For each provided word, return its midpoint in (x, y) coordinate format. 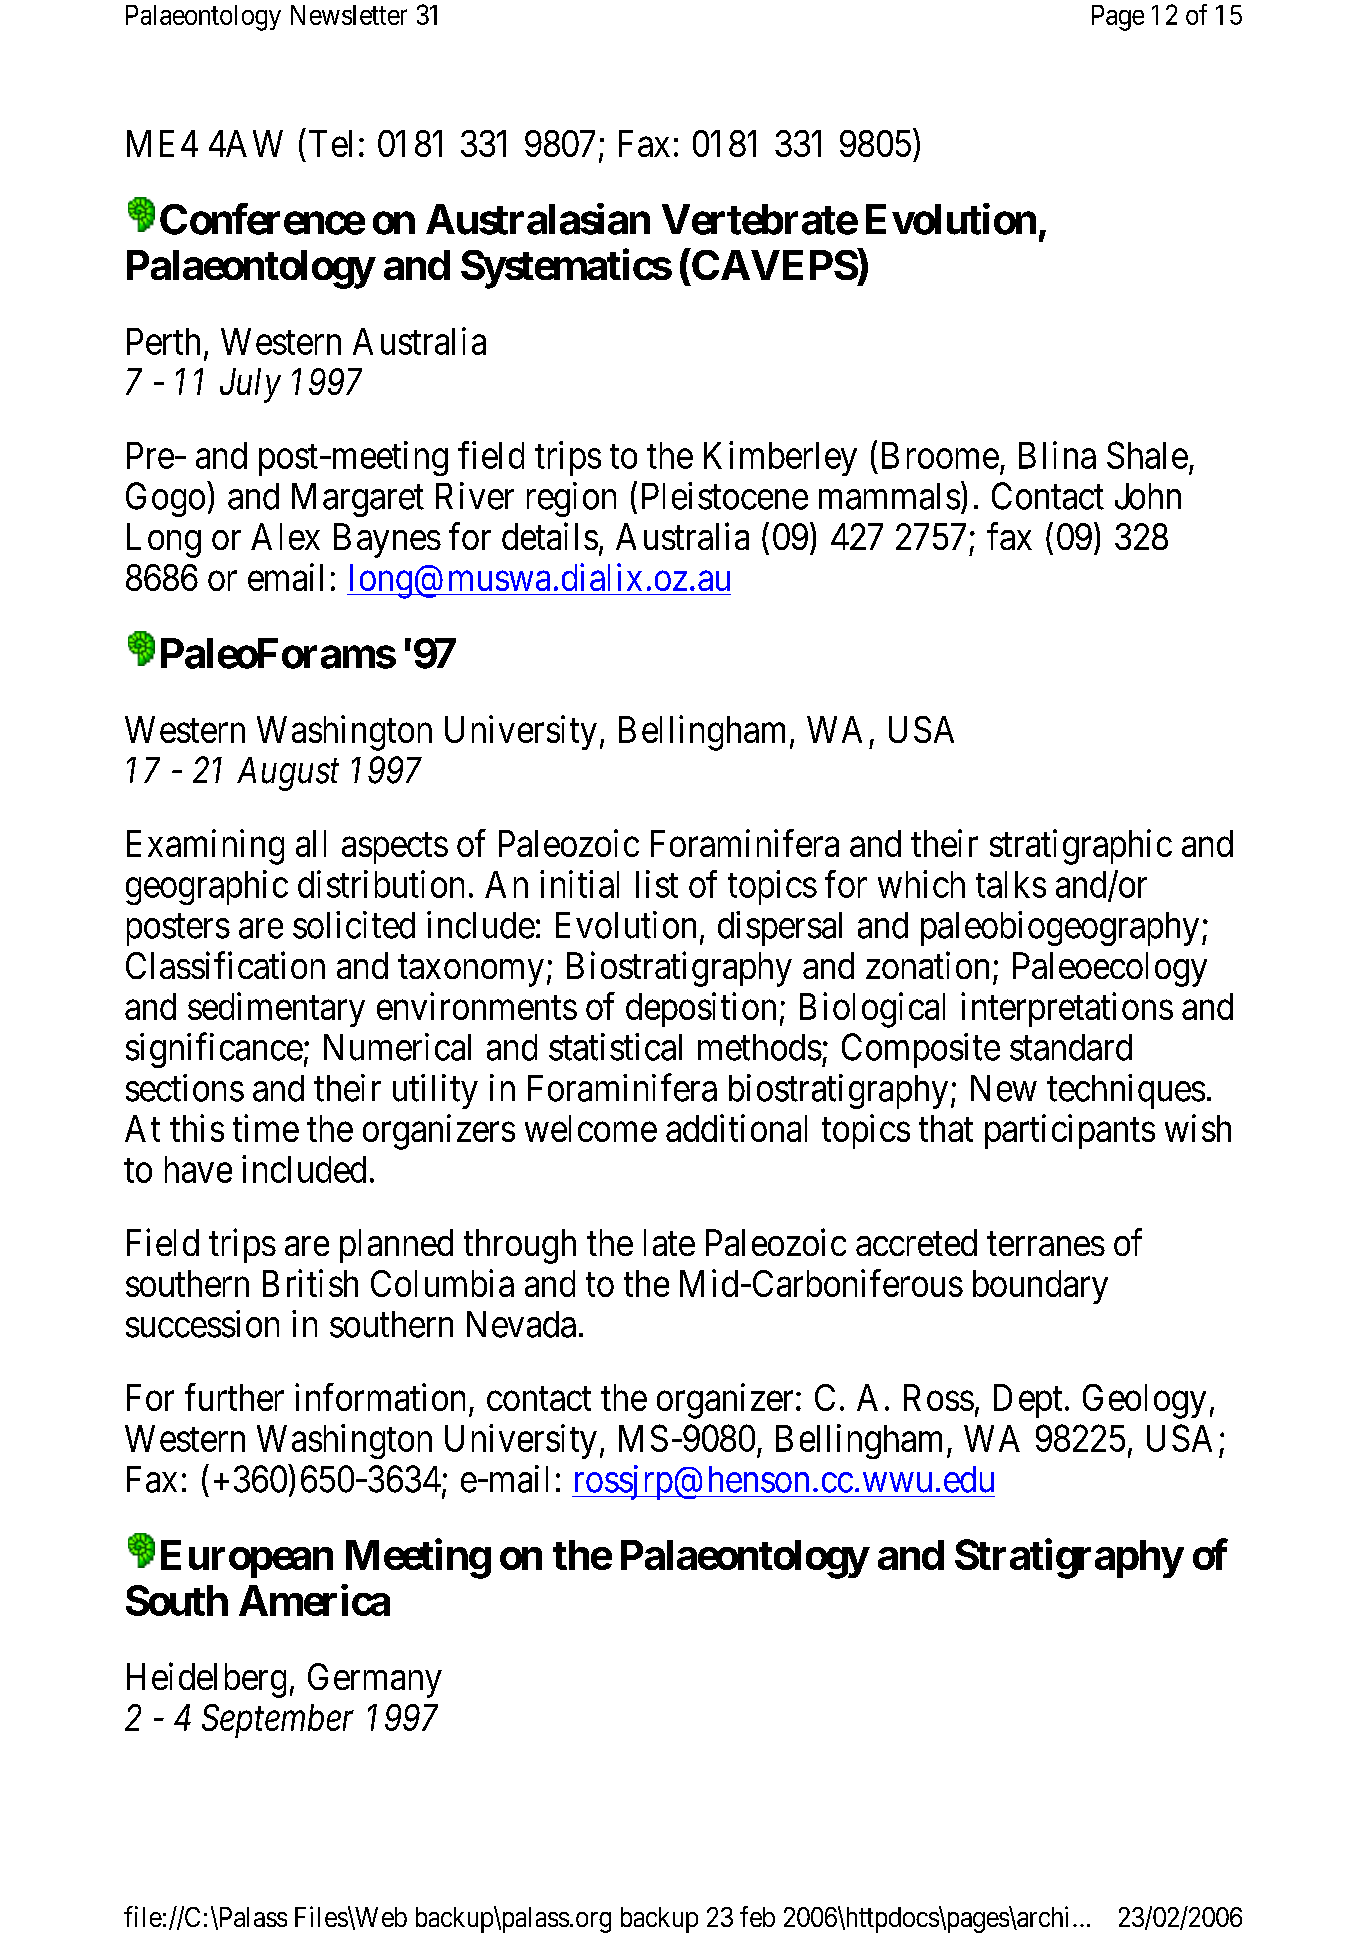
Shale (1147, 455)
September (278, 1721)
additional (736, 1128)
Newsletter (349, 15)
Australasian (538, 219)
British (310, 1283)
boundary (1040, 1287)
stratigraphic (1081, 847)
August (288, 774)
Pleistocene (725, 496)
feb (757, 1916)
